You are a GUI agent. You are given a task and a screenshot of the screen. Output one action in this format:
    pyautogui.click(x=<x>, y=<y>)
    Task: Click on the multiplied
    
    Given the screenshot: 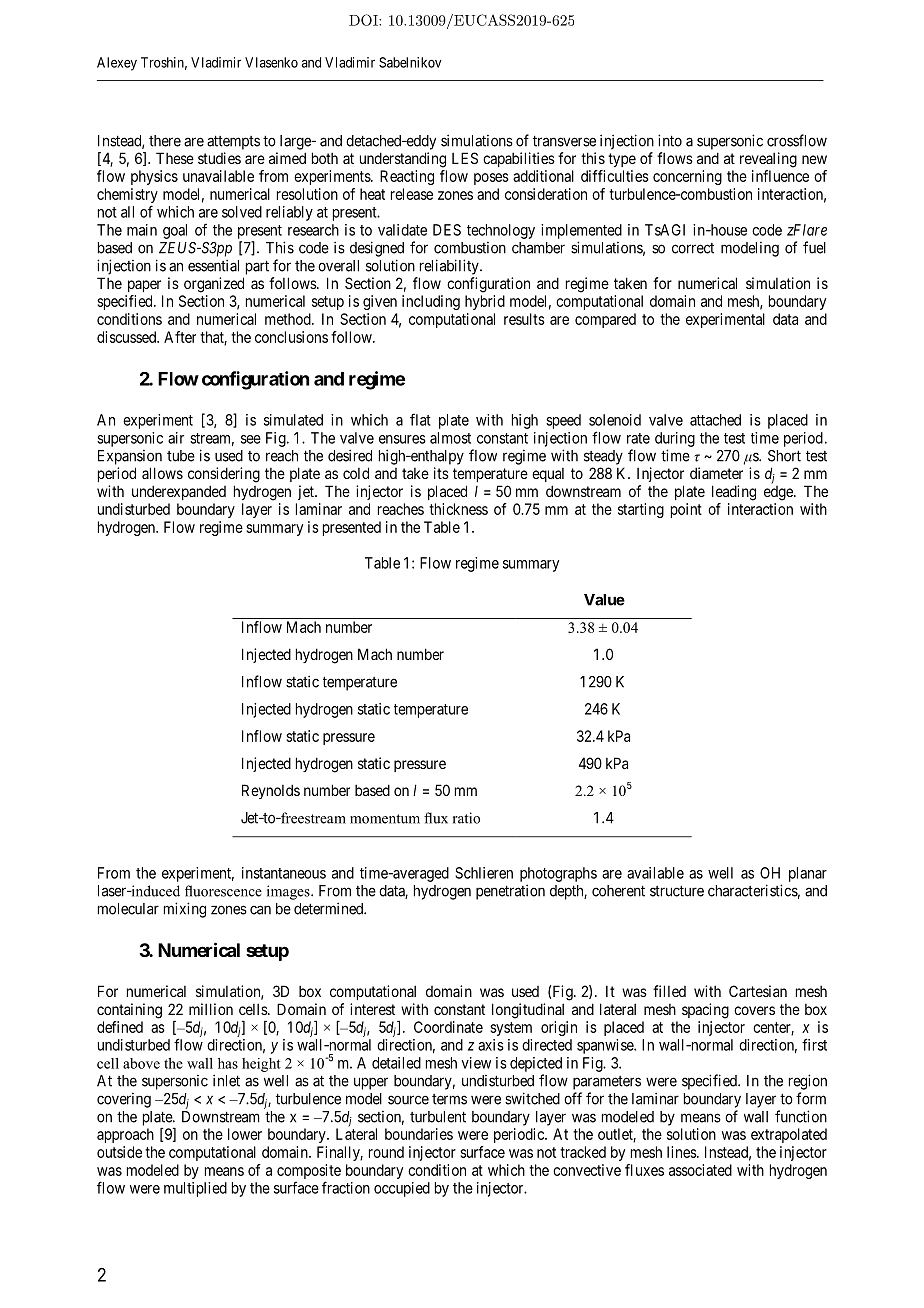 What is the action you would take?
    pyautogui.click(x=195, y=1189)
